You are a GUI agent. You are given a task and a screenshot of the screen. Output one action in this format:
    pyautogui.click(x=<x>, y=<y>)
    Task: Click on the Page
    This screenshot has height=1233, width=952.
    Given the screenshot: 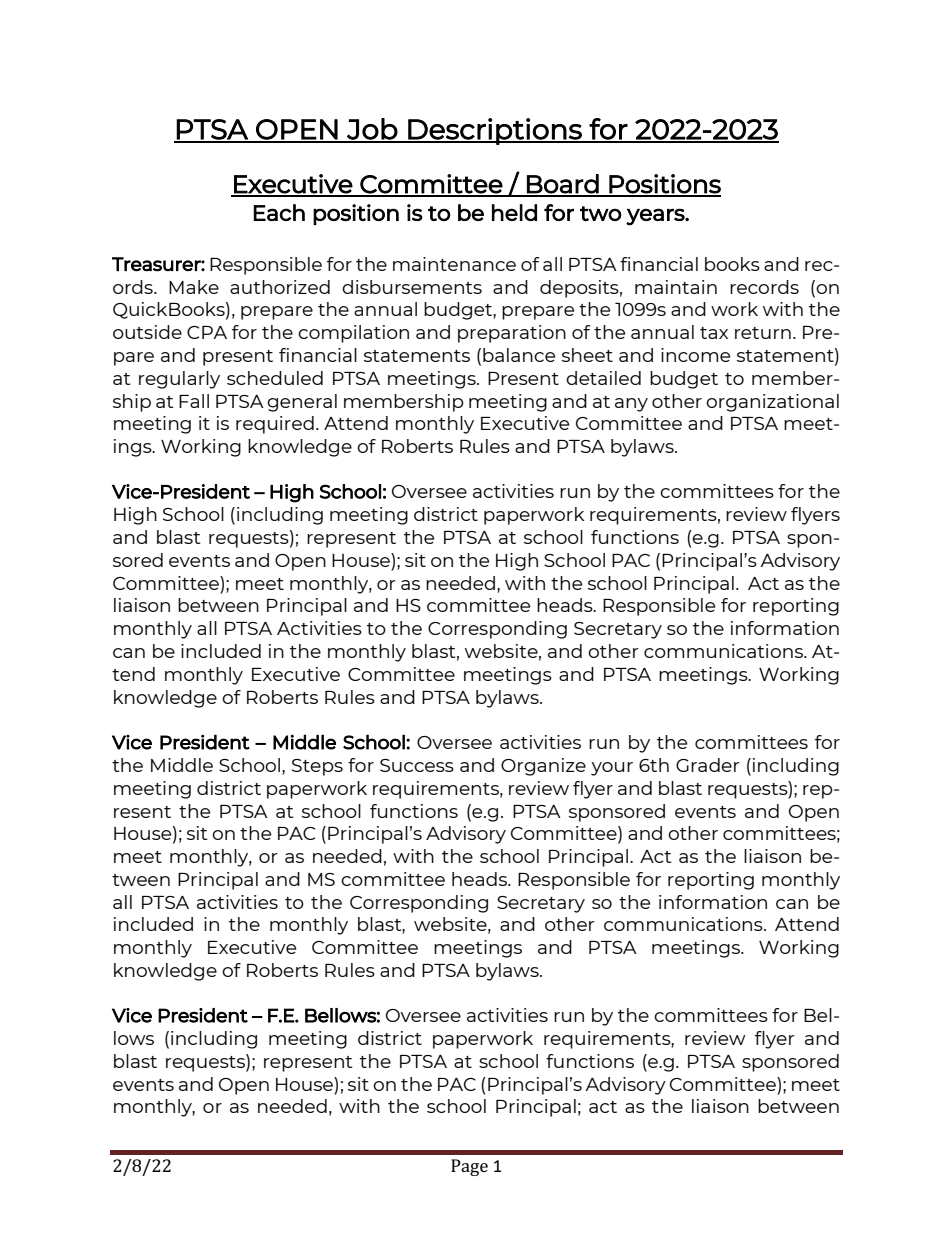 What is the action you would take?
    pyautogui.click(x=469, y=1167)
